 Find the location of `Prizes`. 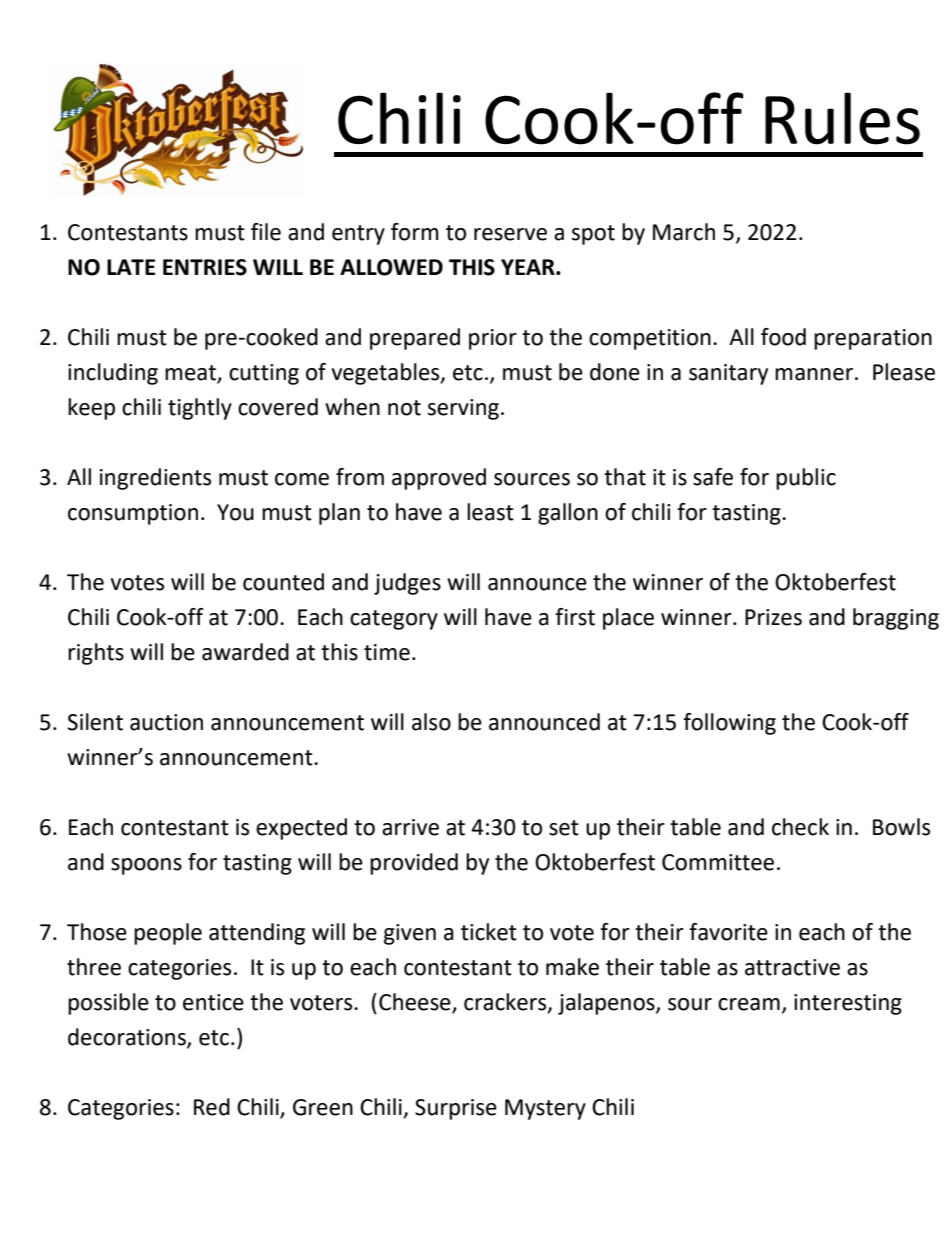

Prizes is located at coordinates (773, 617).
